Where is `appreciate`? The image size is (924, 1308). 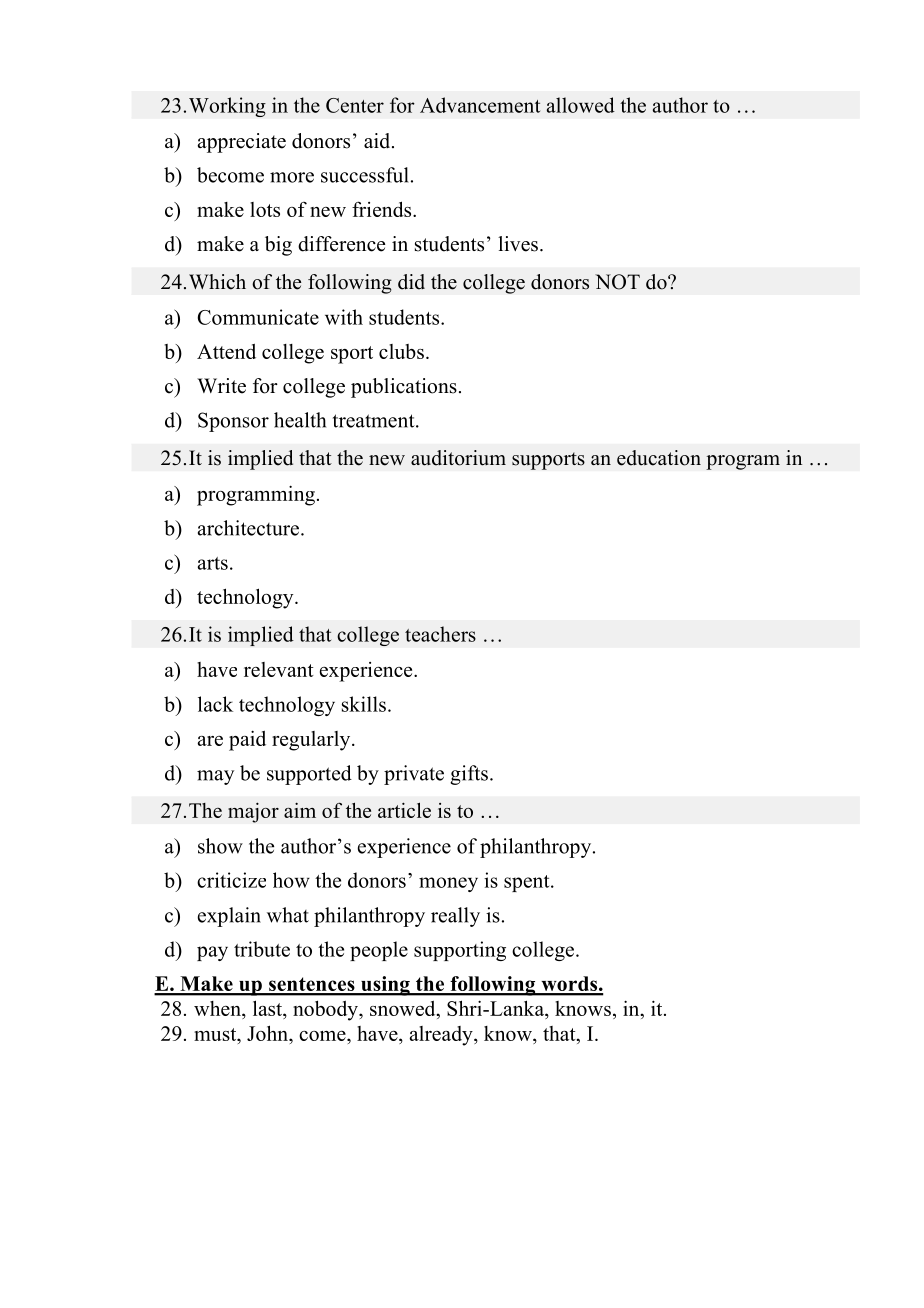 appreciate is located at coordinates (241, 143).
